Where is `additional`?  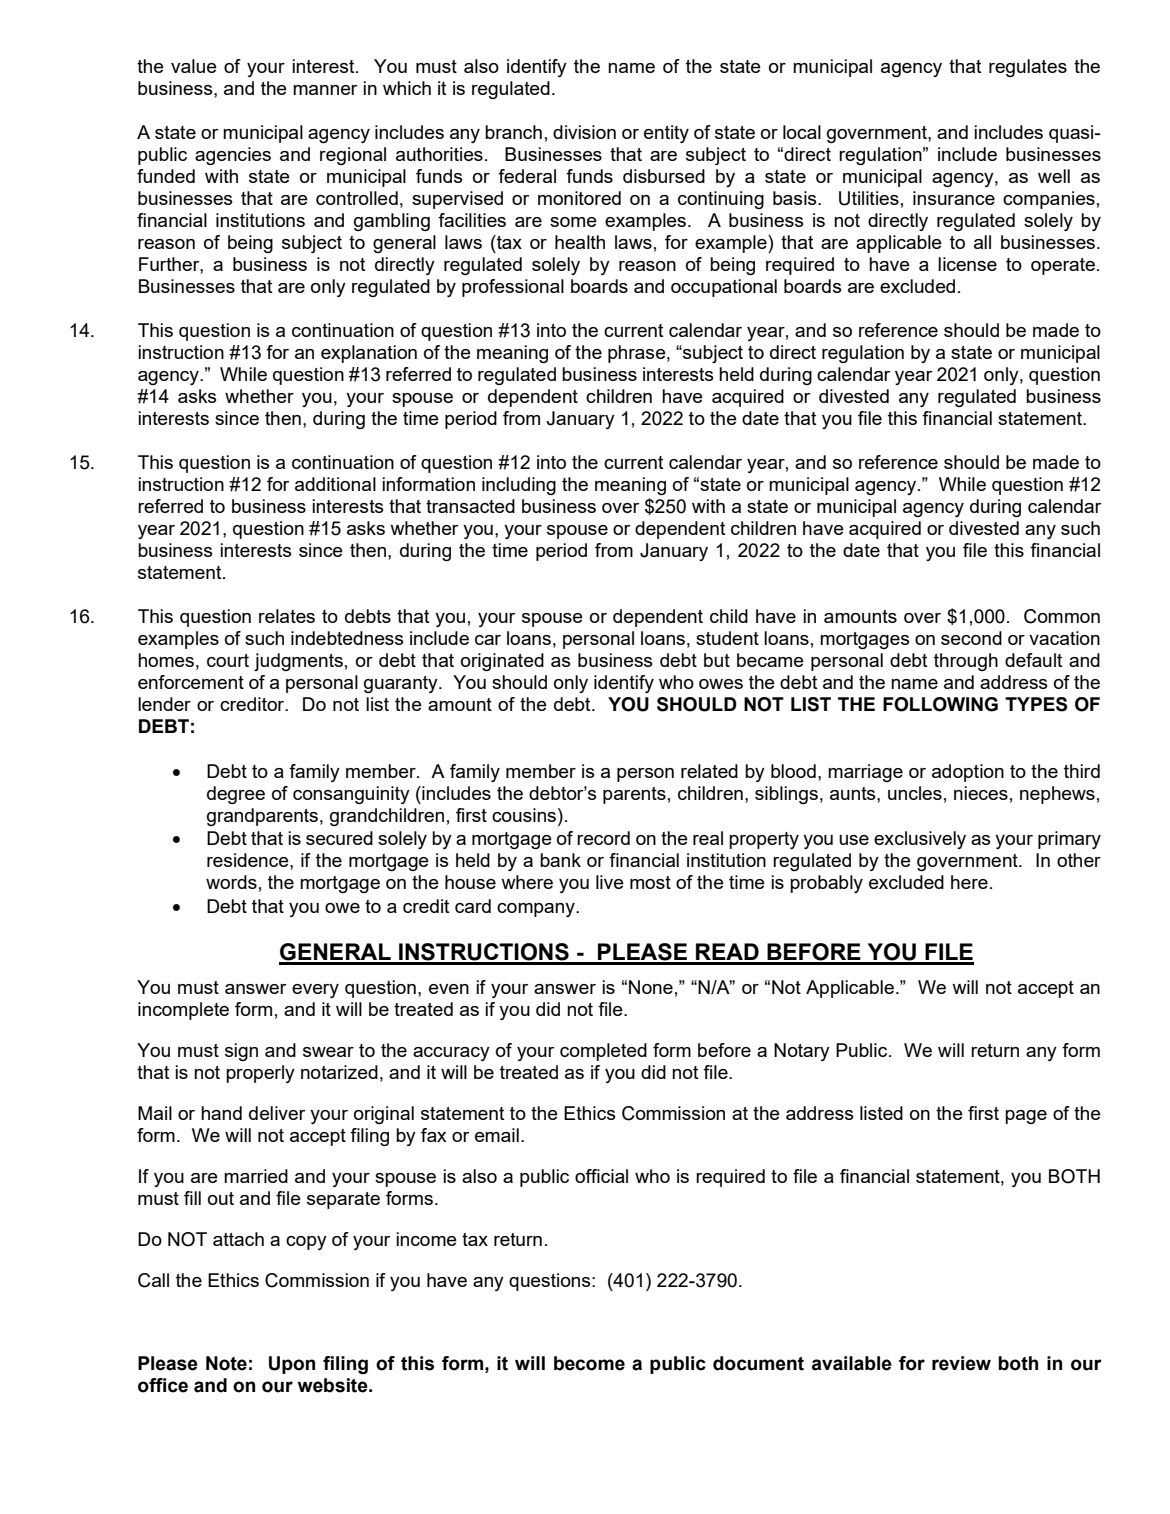
additional is located at coordinates (335, 484).
